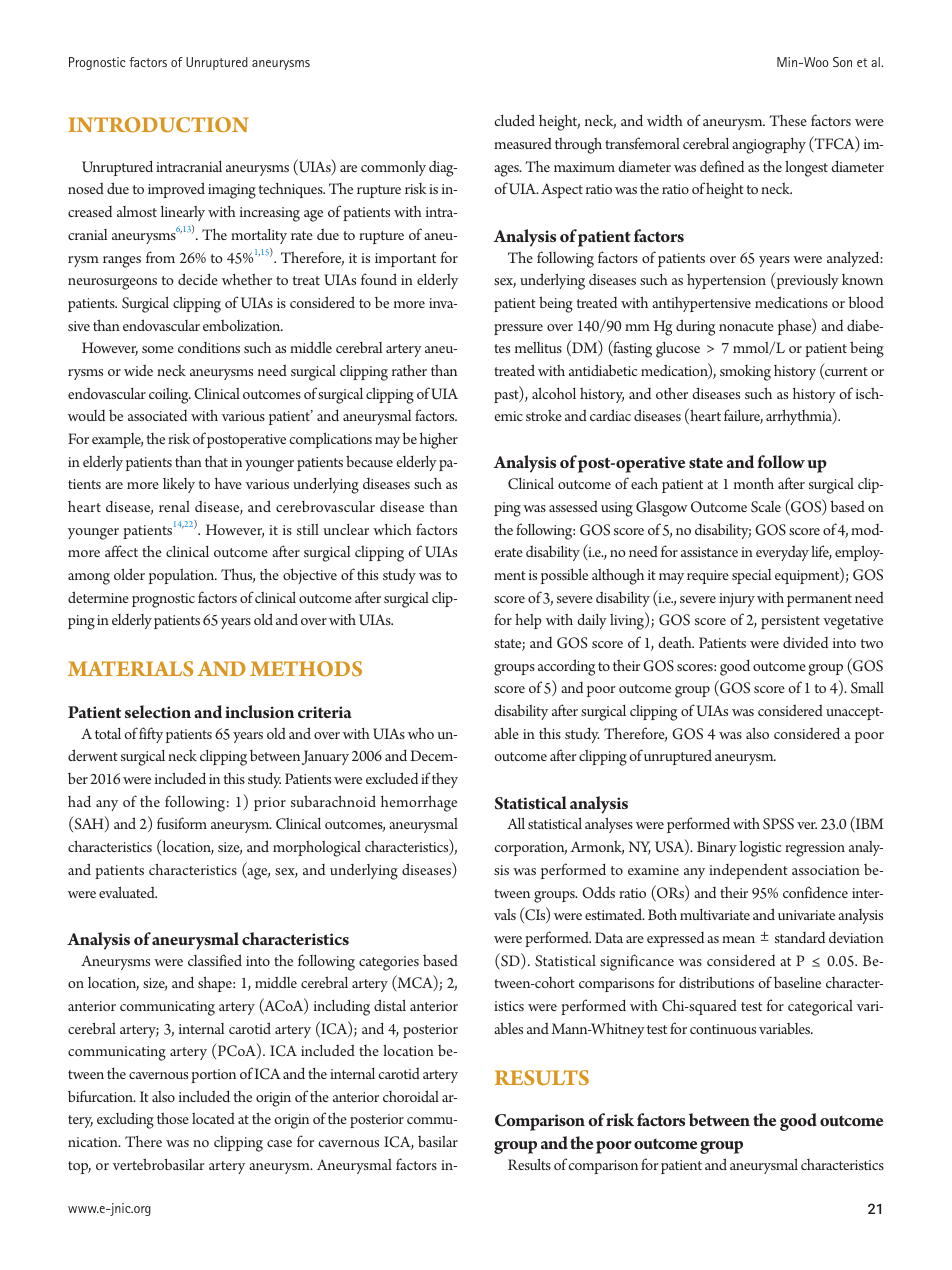 The image size is (952, 1270). I want to click on INTRODUCTION, so click(158, 125).
